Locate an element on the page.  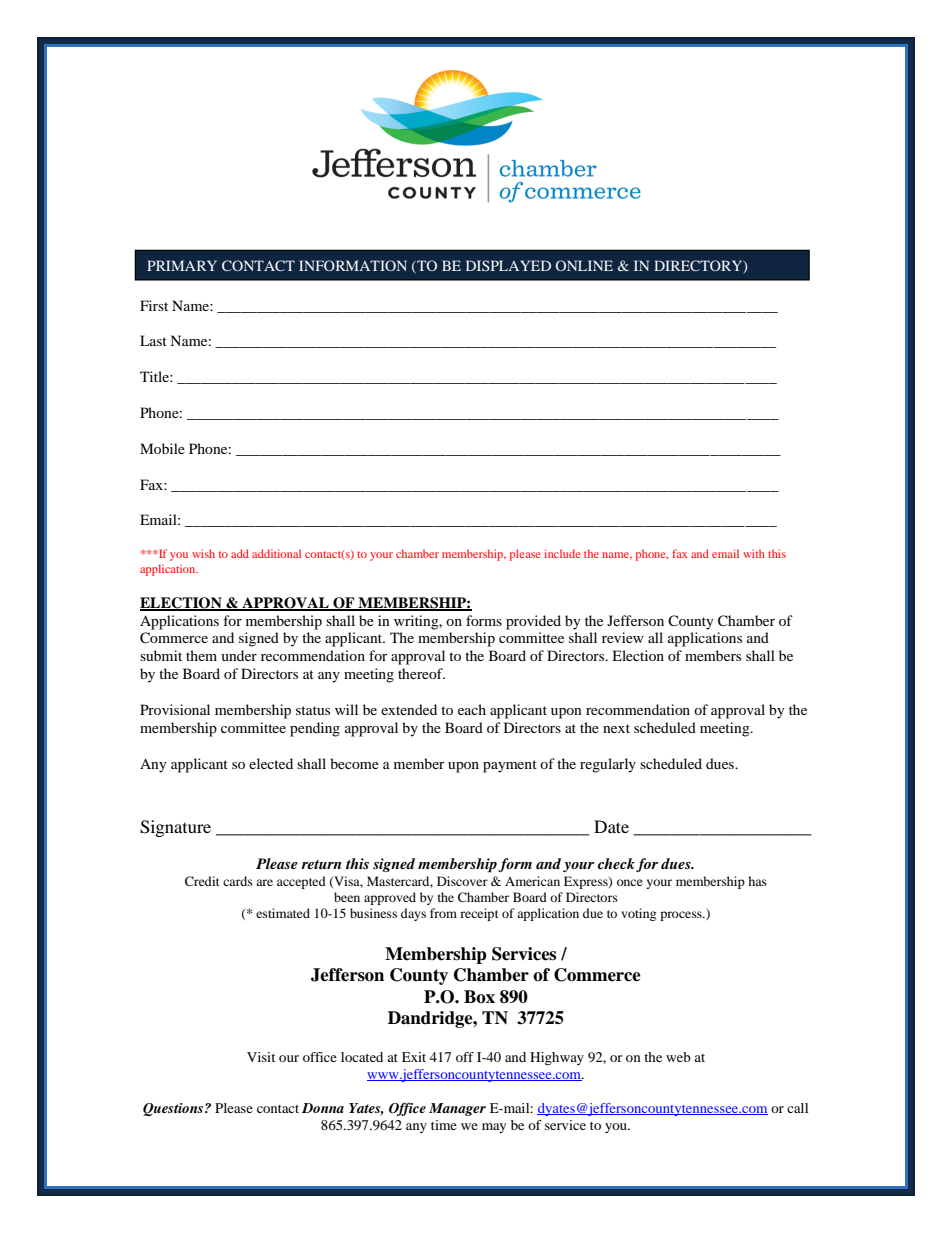
DISPLAYED is located at coordinates (508, 265).
